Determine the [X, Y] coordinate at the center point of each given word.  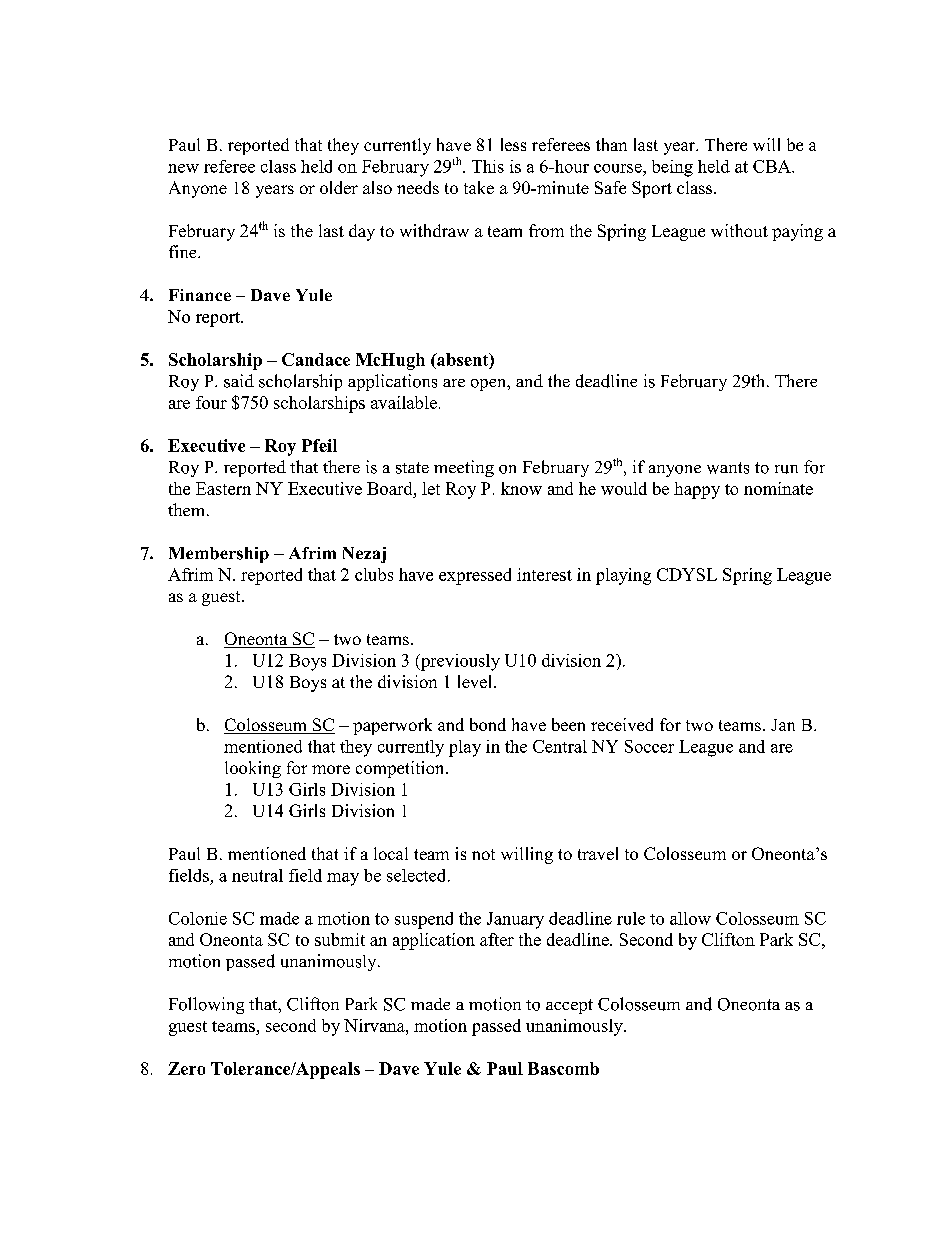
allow [690, 918]
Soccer [649, 746]
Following [206, 1005]
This [488, 166]
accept [569, 1006]
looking [253, 769]
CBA [773, 166]
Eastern [223, 488]
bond [488, 724]
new [183, 168]
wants [728, 468]
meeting [464, 468]
